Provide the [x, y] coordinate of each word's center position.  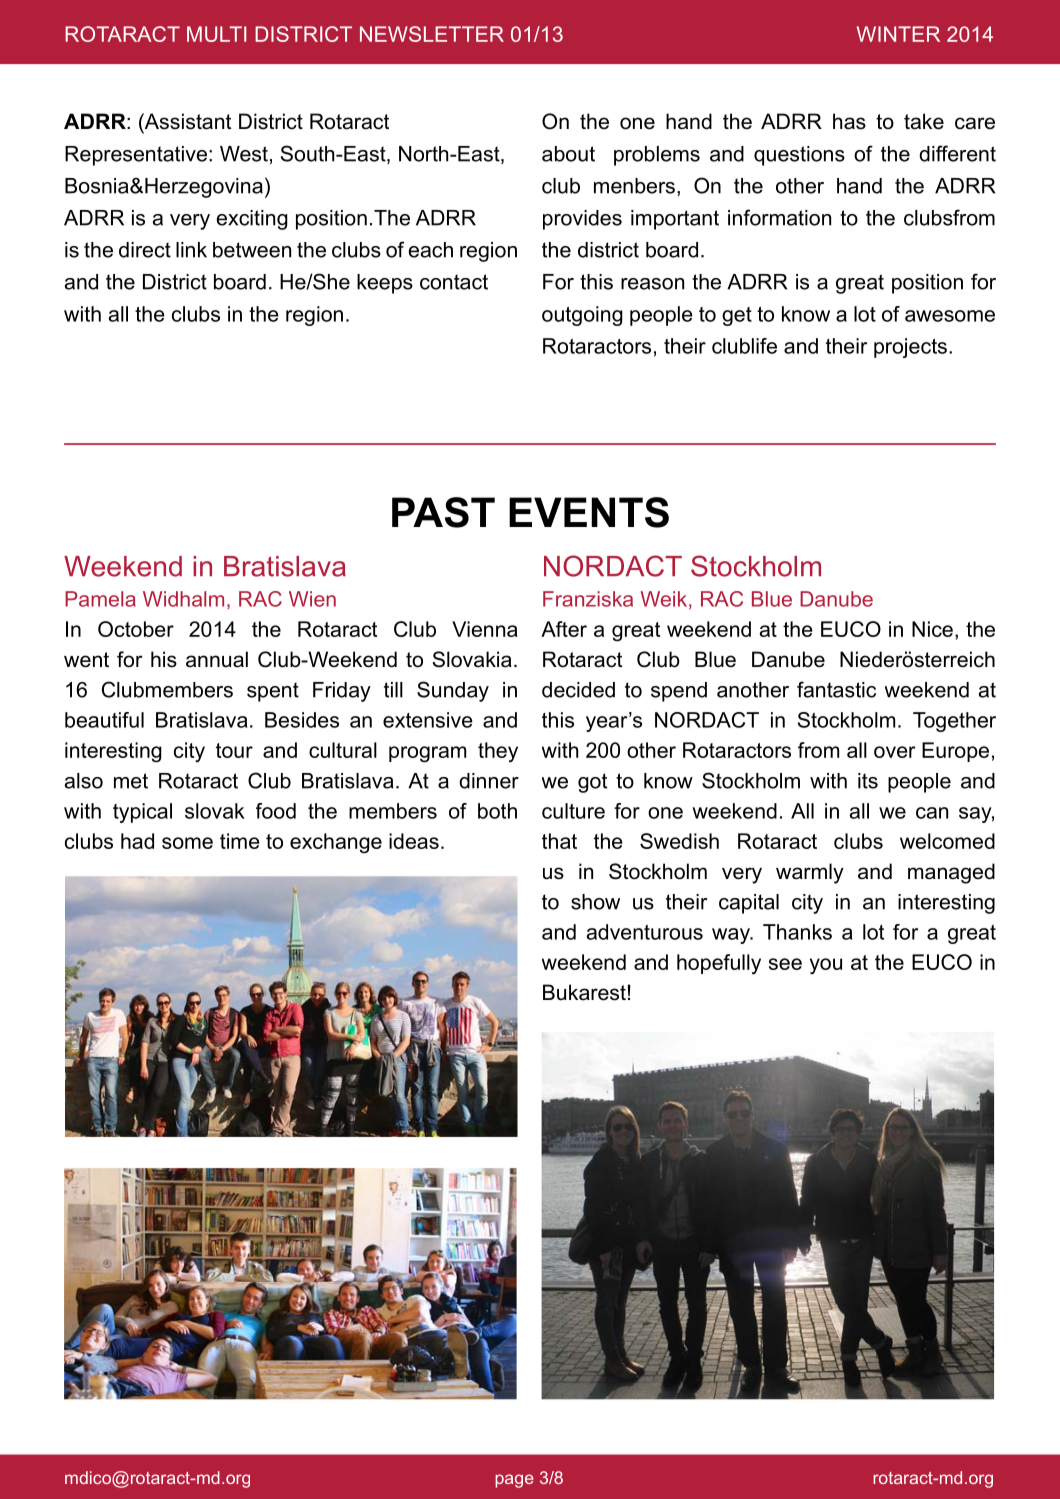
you [826, 966]
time [240, 841]
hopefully [719, 964]
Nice [932, 629]
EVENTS [589, 512]
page [514, 1481]
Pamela [100, 599]
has [849, 121]
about [568, 154]
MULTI [216, 34]
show [595, 902]
